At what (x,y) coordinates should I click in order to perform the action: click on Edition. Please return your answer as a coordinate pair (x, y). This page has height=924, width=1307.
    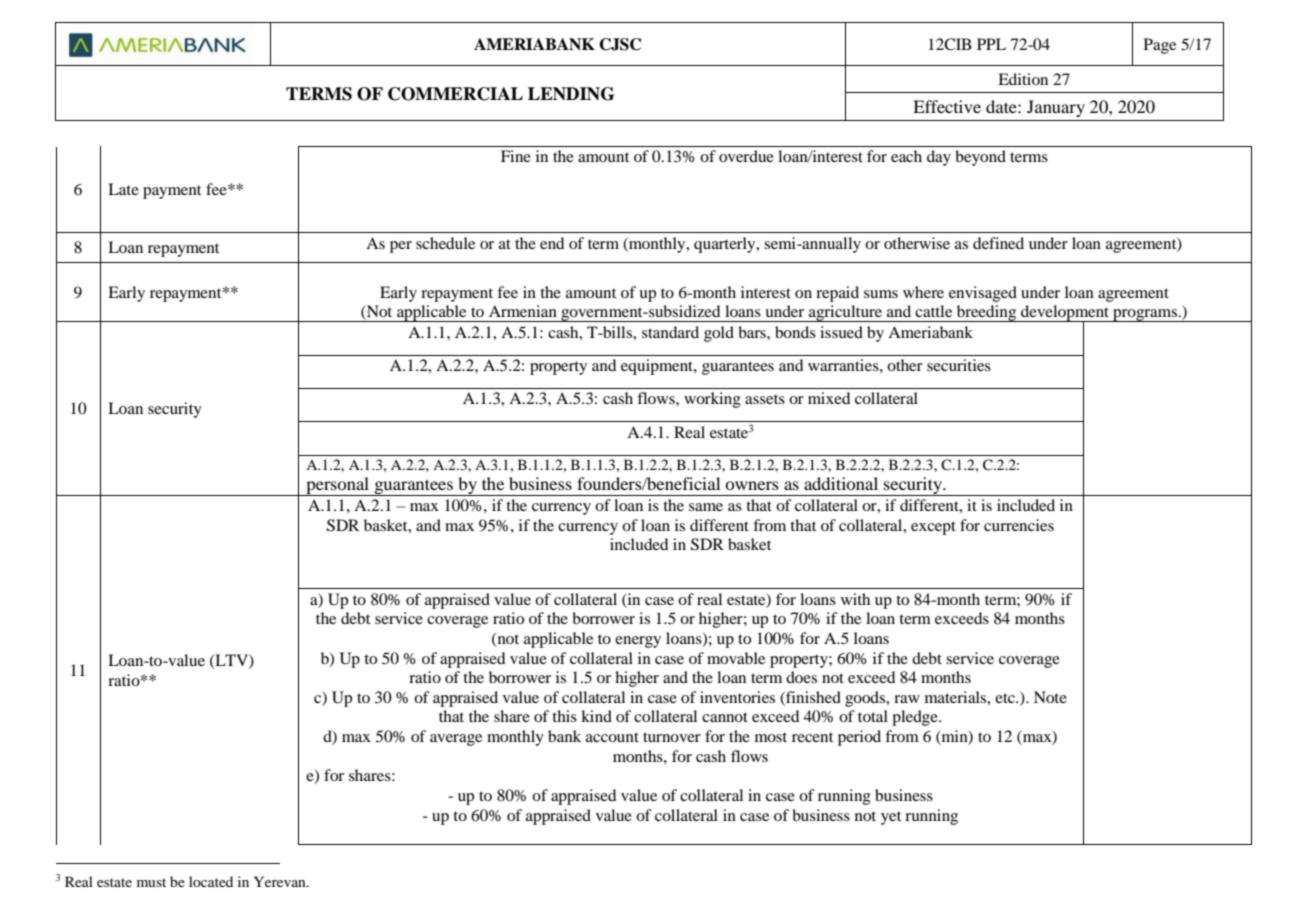
    Looking at the image, I should click on (1023, 79).
